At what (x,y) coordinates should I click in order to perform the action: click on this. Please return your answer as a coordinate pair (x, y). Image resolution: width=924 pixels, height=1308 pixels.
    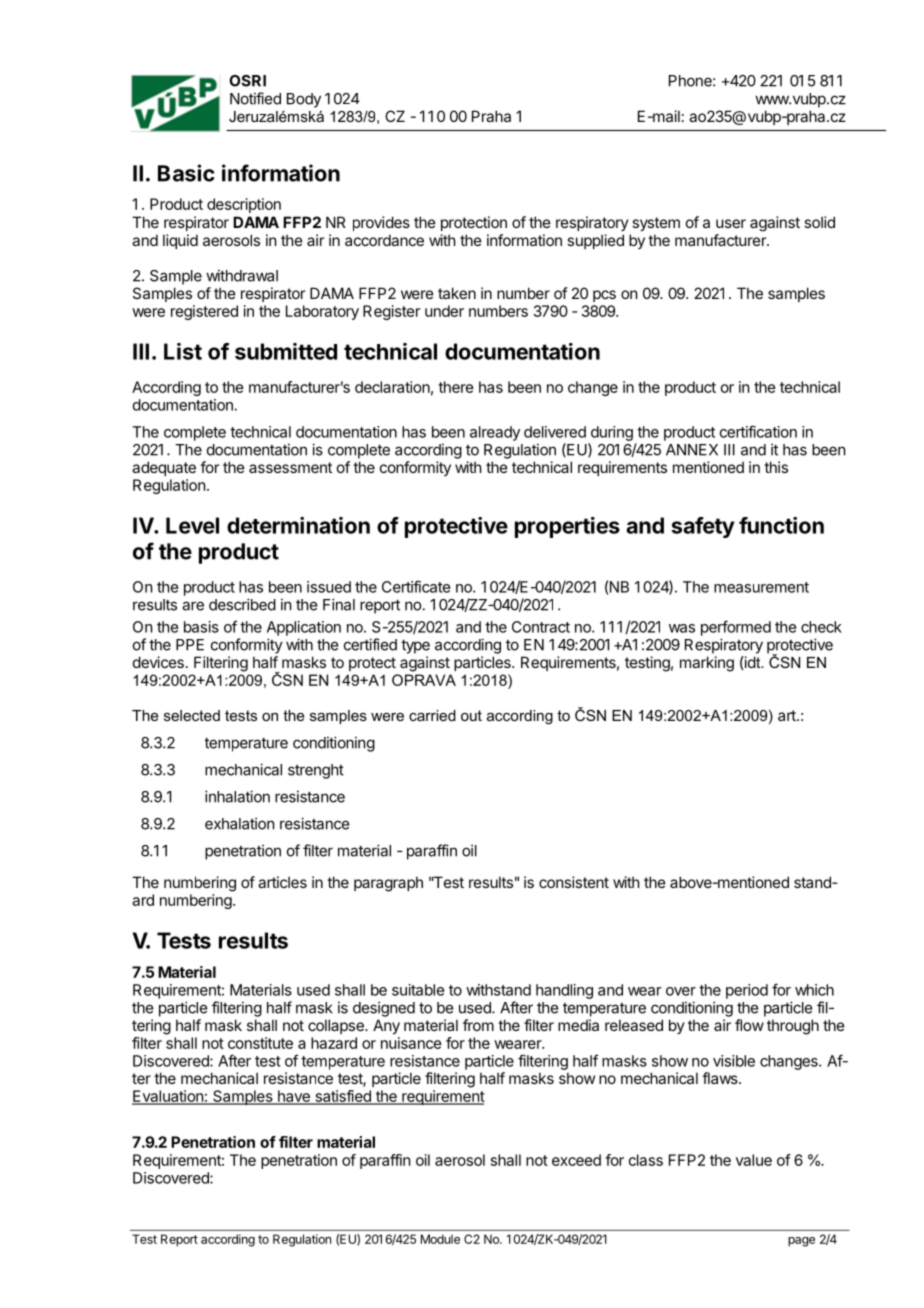
    Looking at the image, I should click on (776, 467).
